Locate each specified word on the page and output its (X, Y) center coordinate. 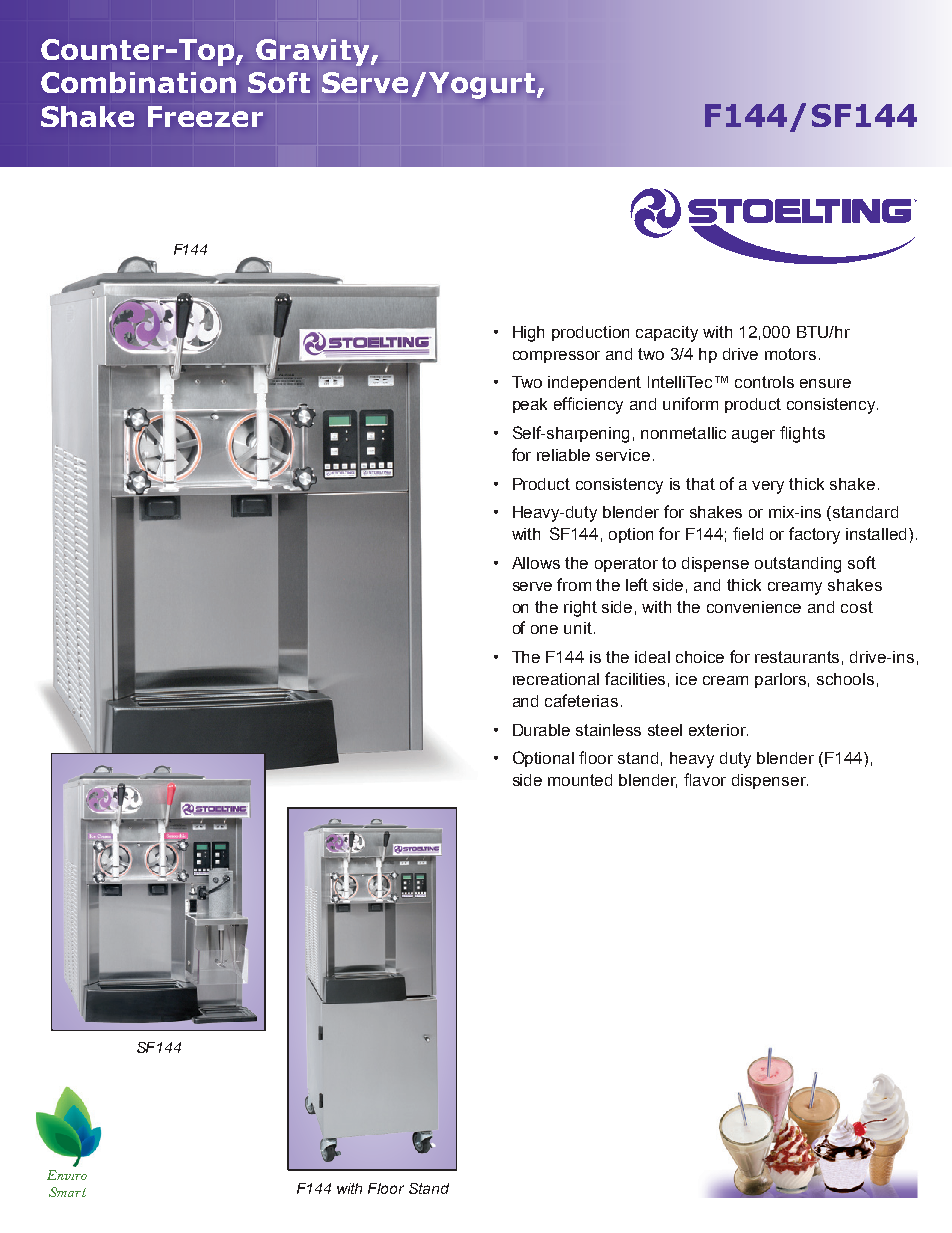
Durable (541, 730)
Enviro (67, 1175)
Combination (138, 82)
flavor (705, 779)
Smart (67, 1192)
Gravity (314, 52)
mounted (580, 780)
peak (530, 405)
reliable (563, 455)
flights (802, 434)
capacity (667, 334)
